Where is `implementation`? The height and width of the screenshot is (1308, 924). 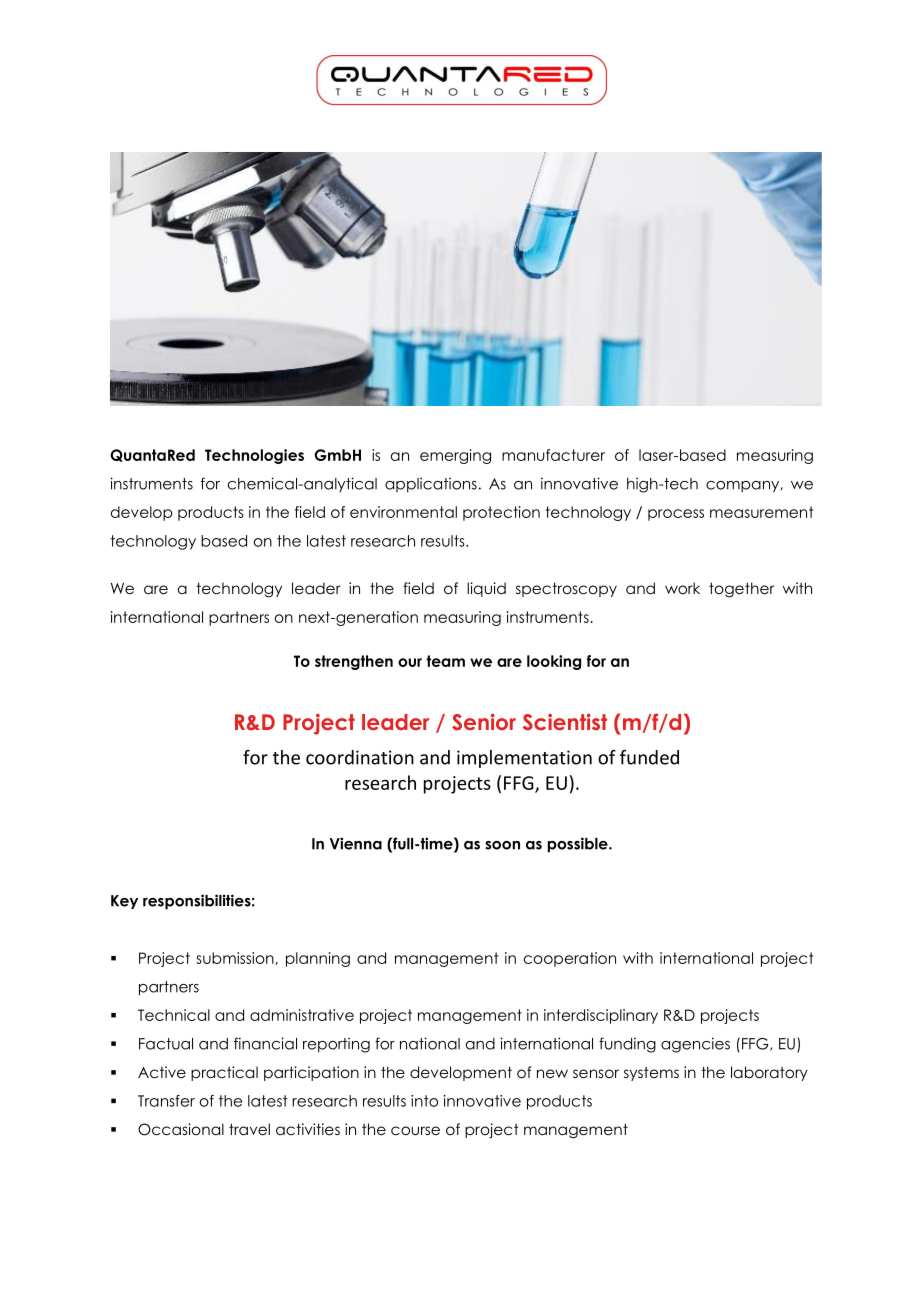 implementation is located at coordinates (524, 759).
